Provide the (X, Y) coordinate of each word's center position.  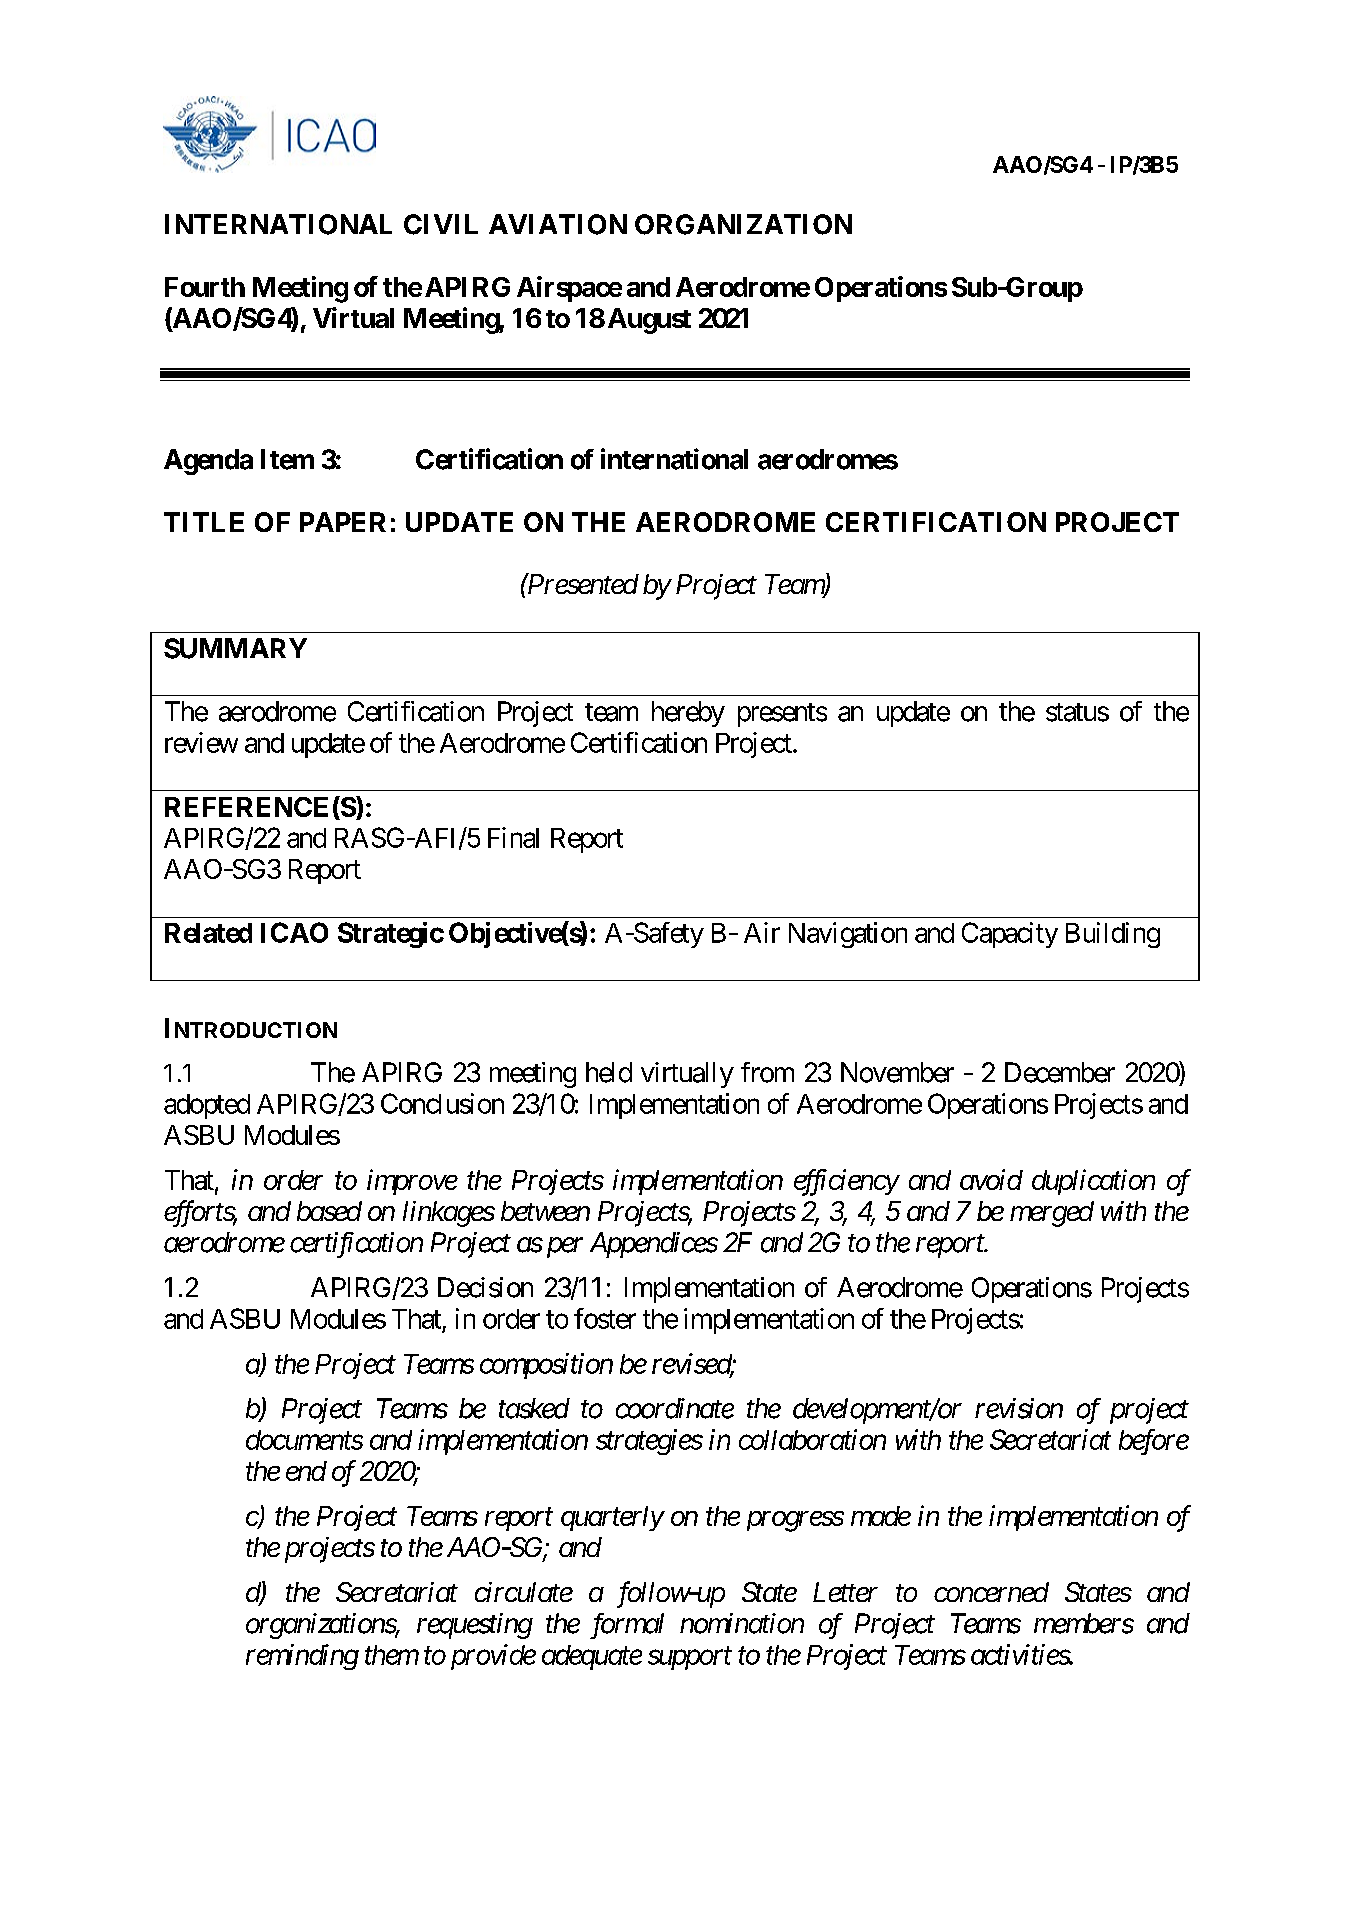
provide (493, 1657)
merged (1052, 1214)
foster (605, 1318)
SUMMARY (235, 648)
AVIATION (558, 224)
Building (1113, 935)
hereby (688, 714)
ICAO (294, 932)
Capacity (1010, 935)
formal (627, 1626)
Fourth (205, 287)
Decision (485, 1287)
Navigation (848, 935)
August (649, 321)
